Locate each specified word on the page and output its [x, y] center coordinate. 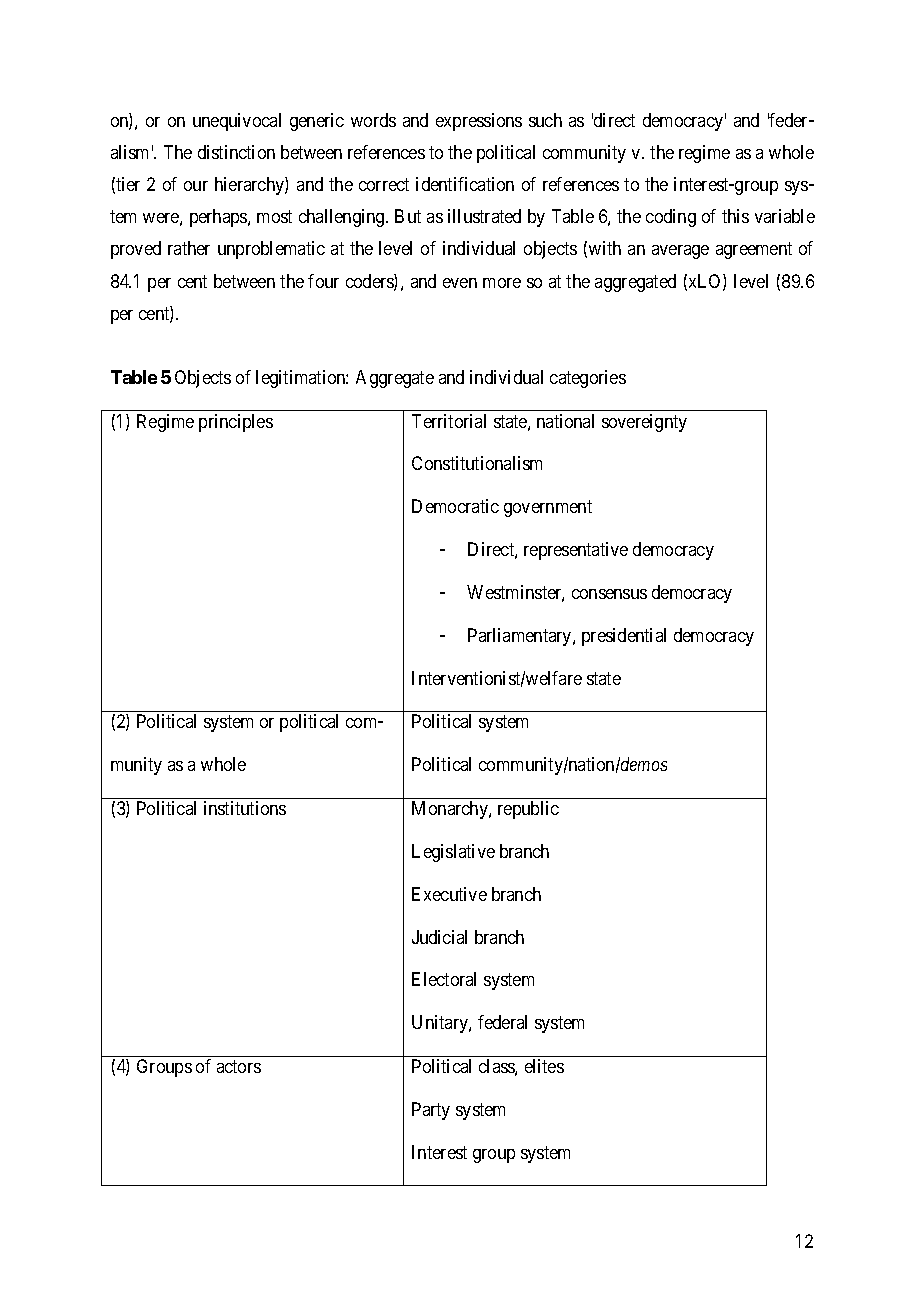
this [735, 216]
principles [236, 423]
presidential [624, 637]
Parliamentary [521, 637]
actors [239, 1066]
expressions [479, 122]
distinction [236, 152]
